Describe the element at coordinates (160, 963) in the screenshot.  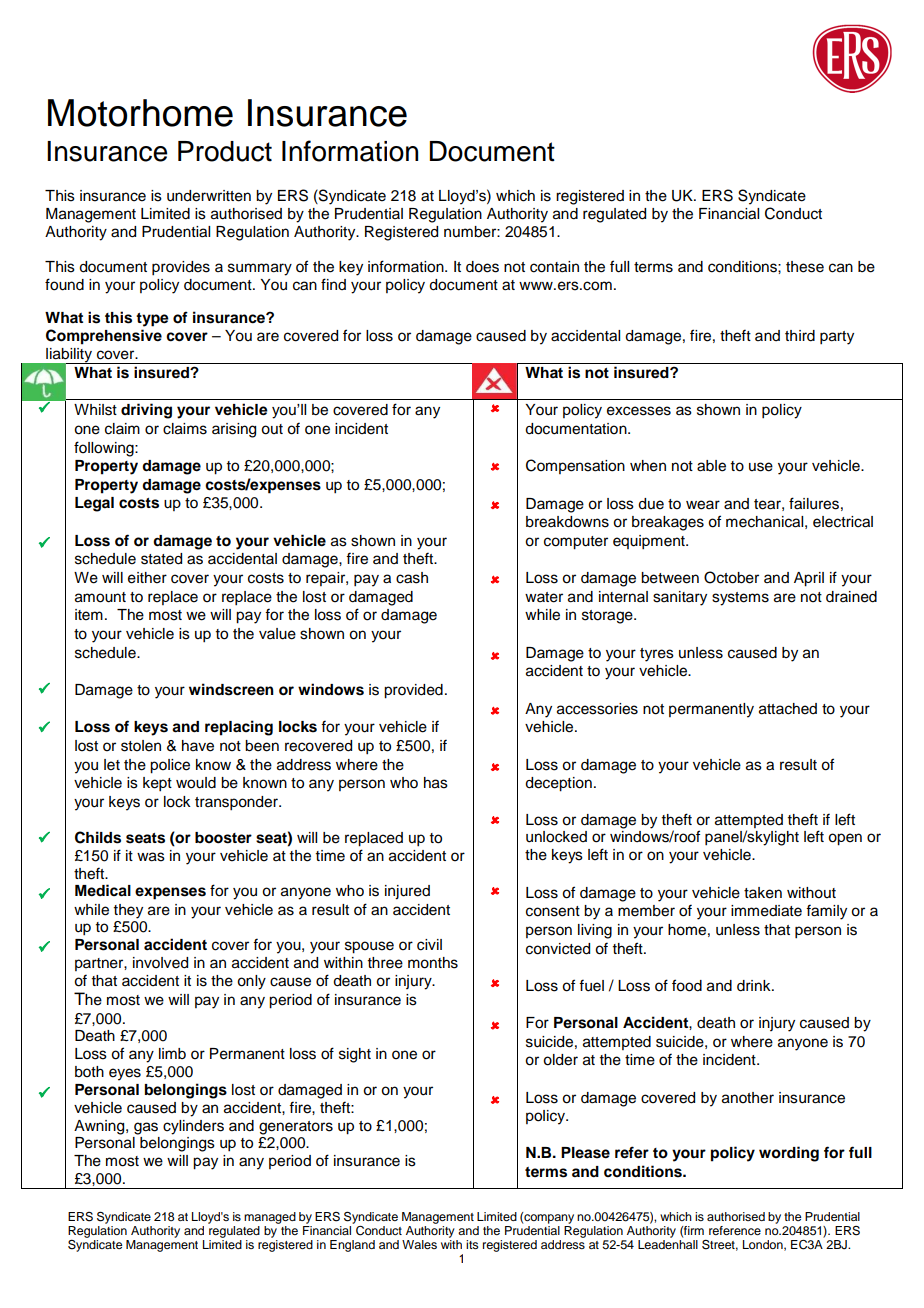
I see `involved` at that location.
